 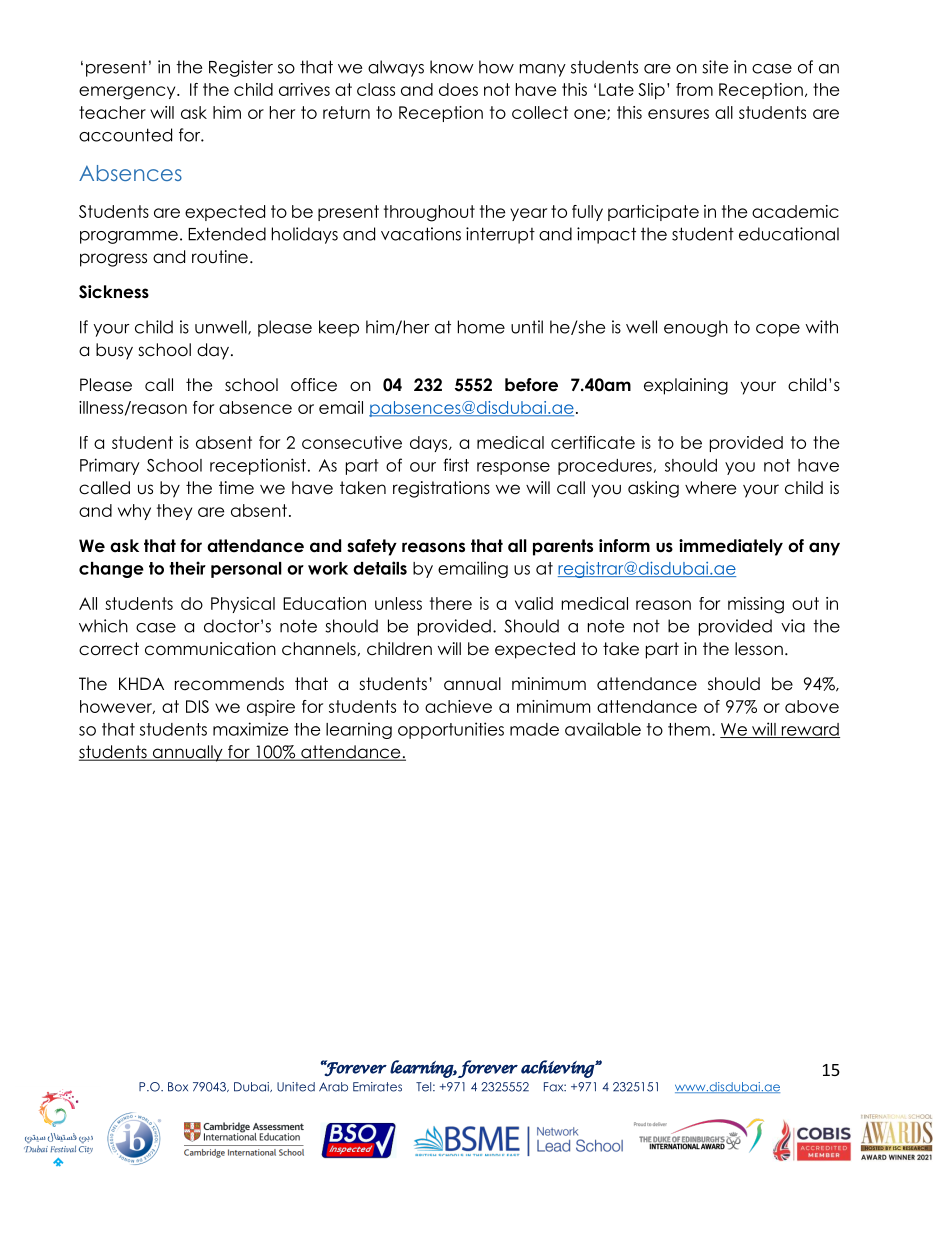 I want to click on emergency, so click(x=128, y=93).
